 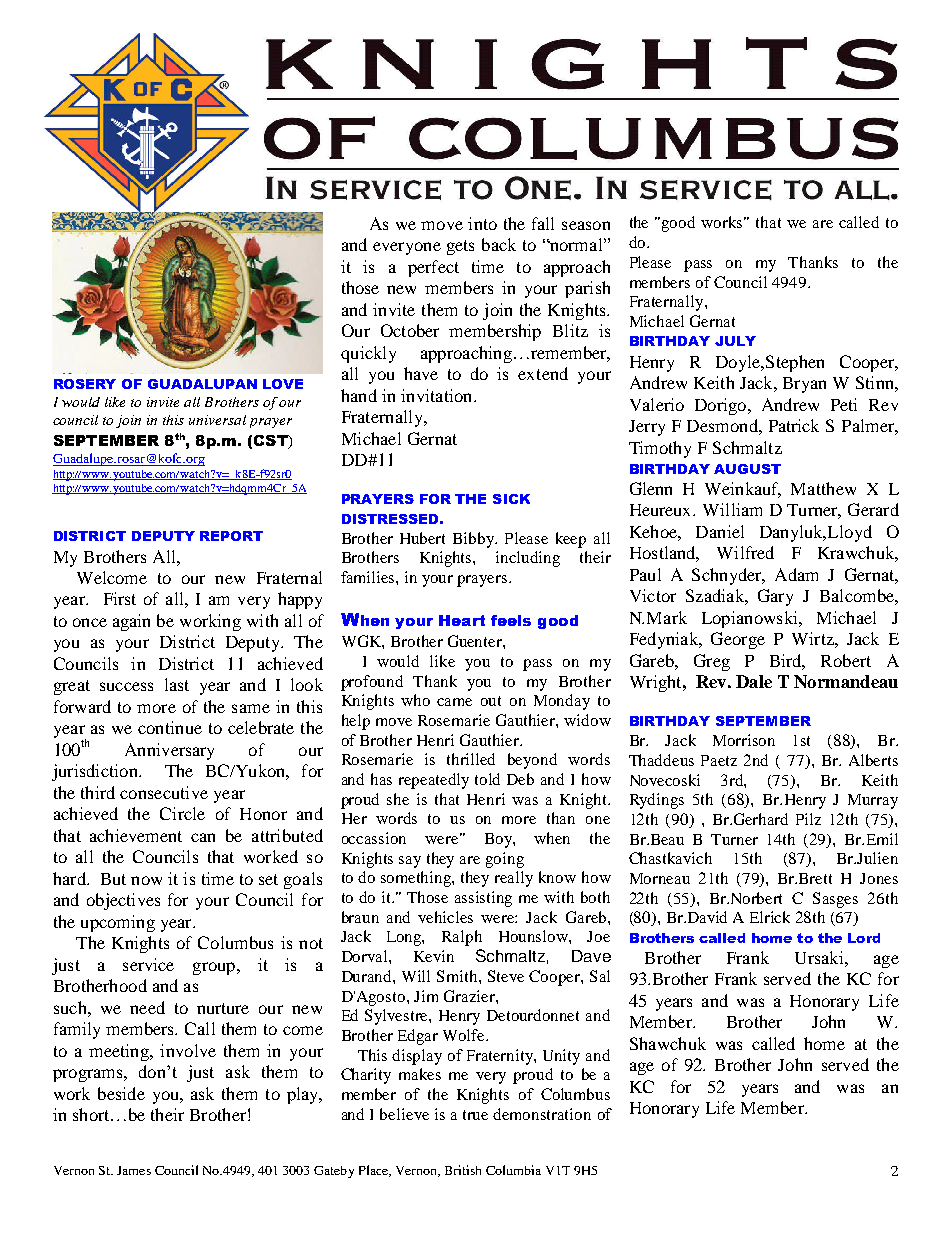 What do you see at coordinates (754, 681) in the image?
I see `Dale` at bounding box center [754, 681].
